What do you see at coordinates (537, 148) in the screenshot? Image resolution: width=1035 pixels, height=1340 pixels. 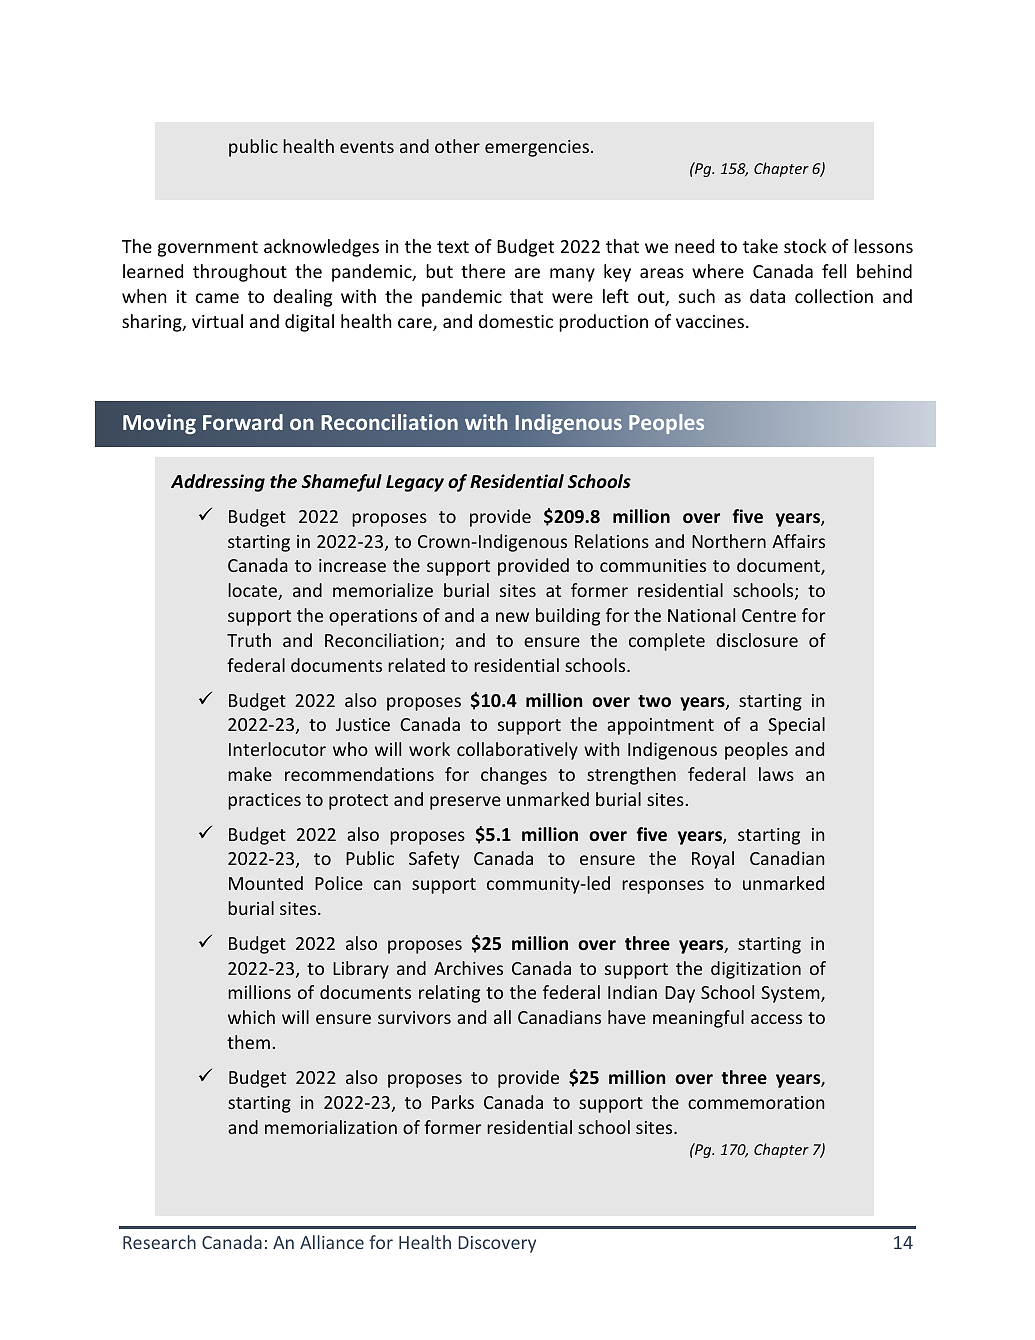 I see `emergencies` at bounding box center [537, 148].
